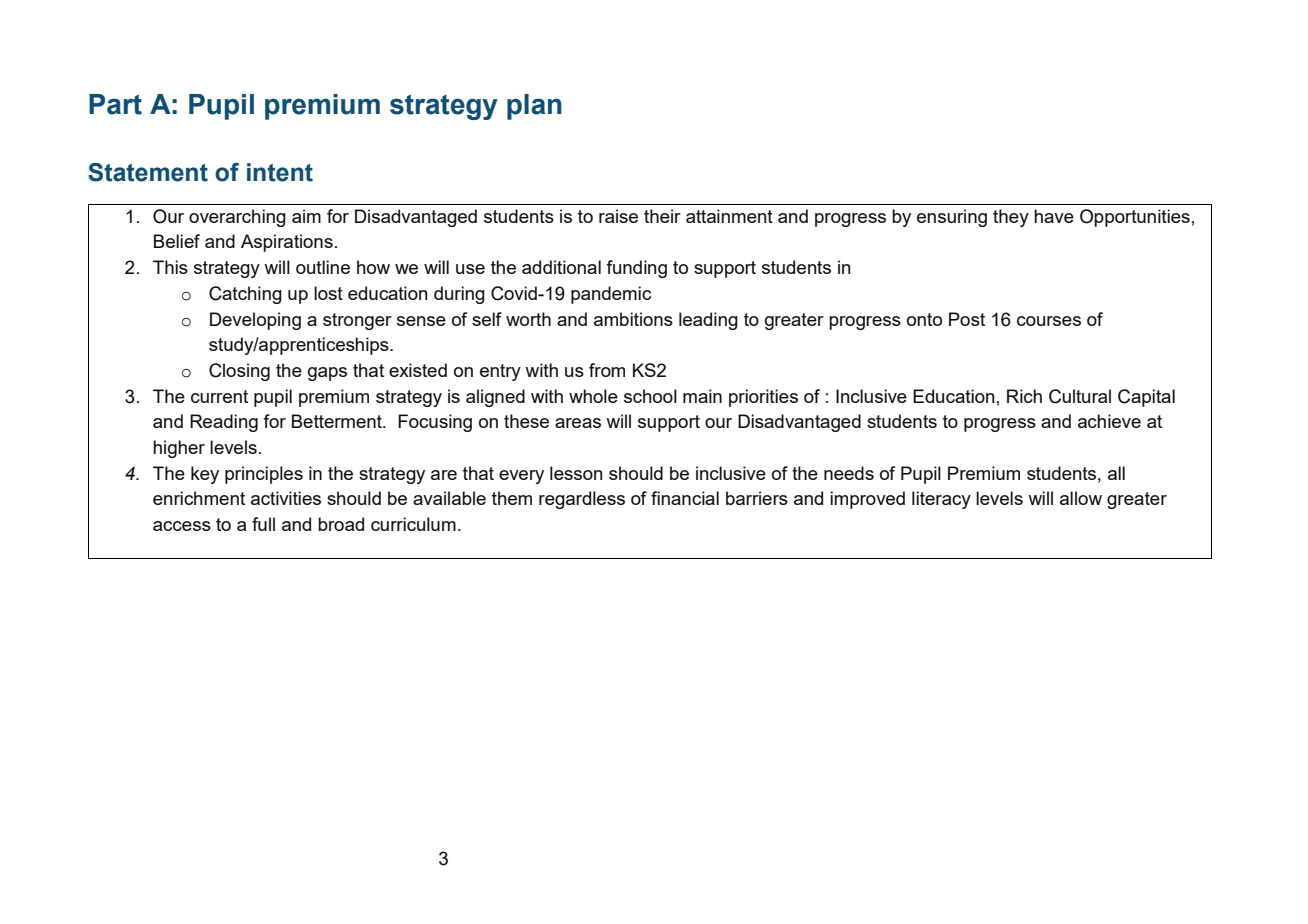 Image resolution: width=1308 pixels, height=924 pixels. Describe the element at coordinates (582, 500) in the document. I see `regardless` at that location.
